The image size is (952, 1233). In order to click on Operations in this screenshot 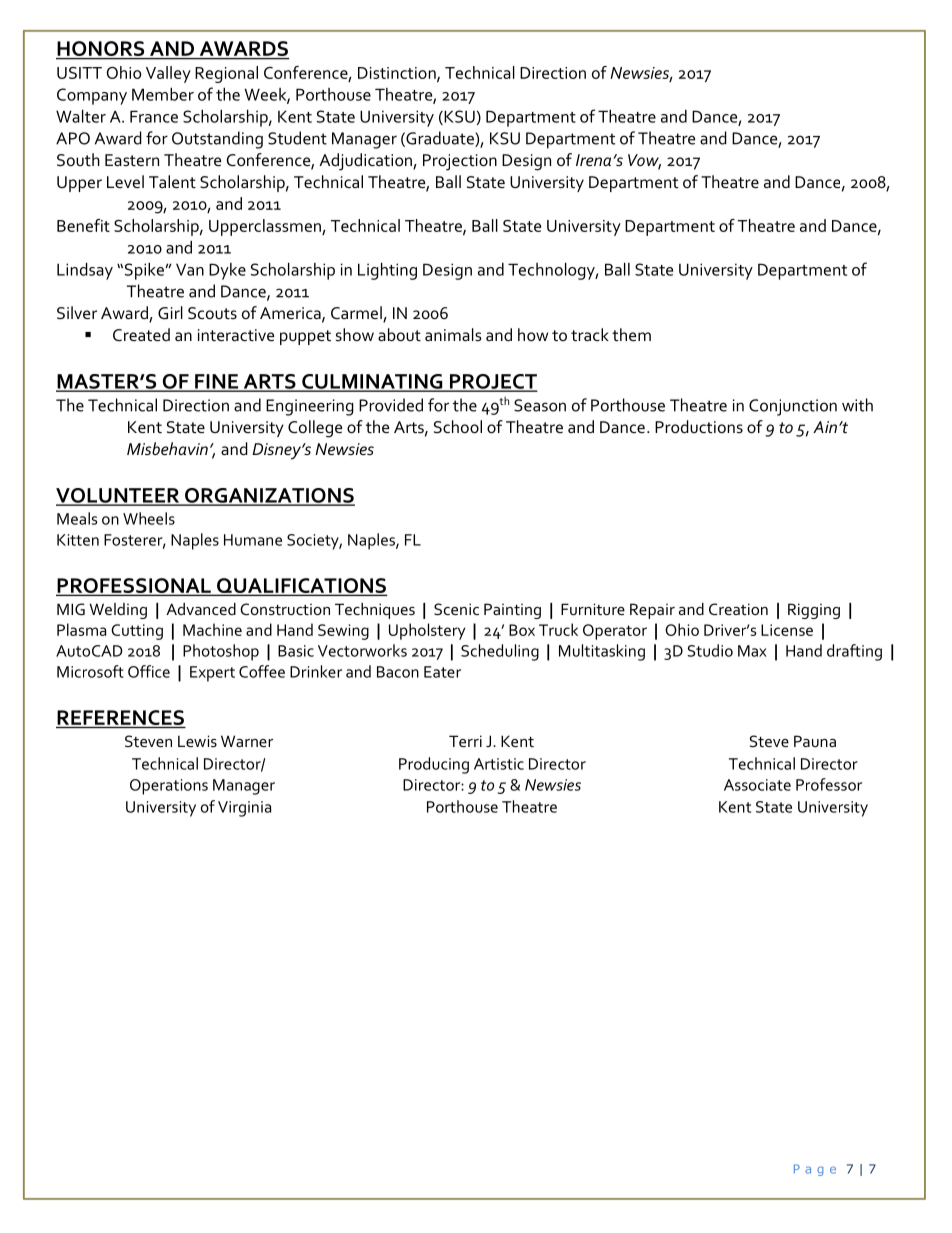, I will do `click(169, 787)`.
